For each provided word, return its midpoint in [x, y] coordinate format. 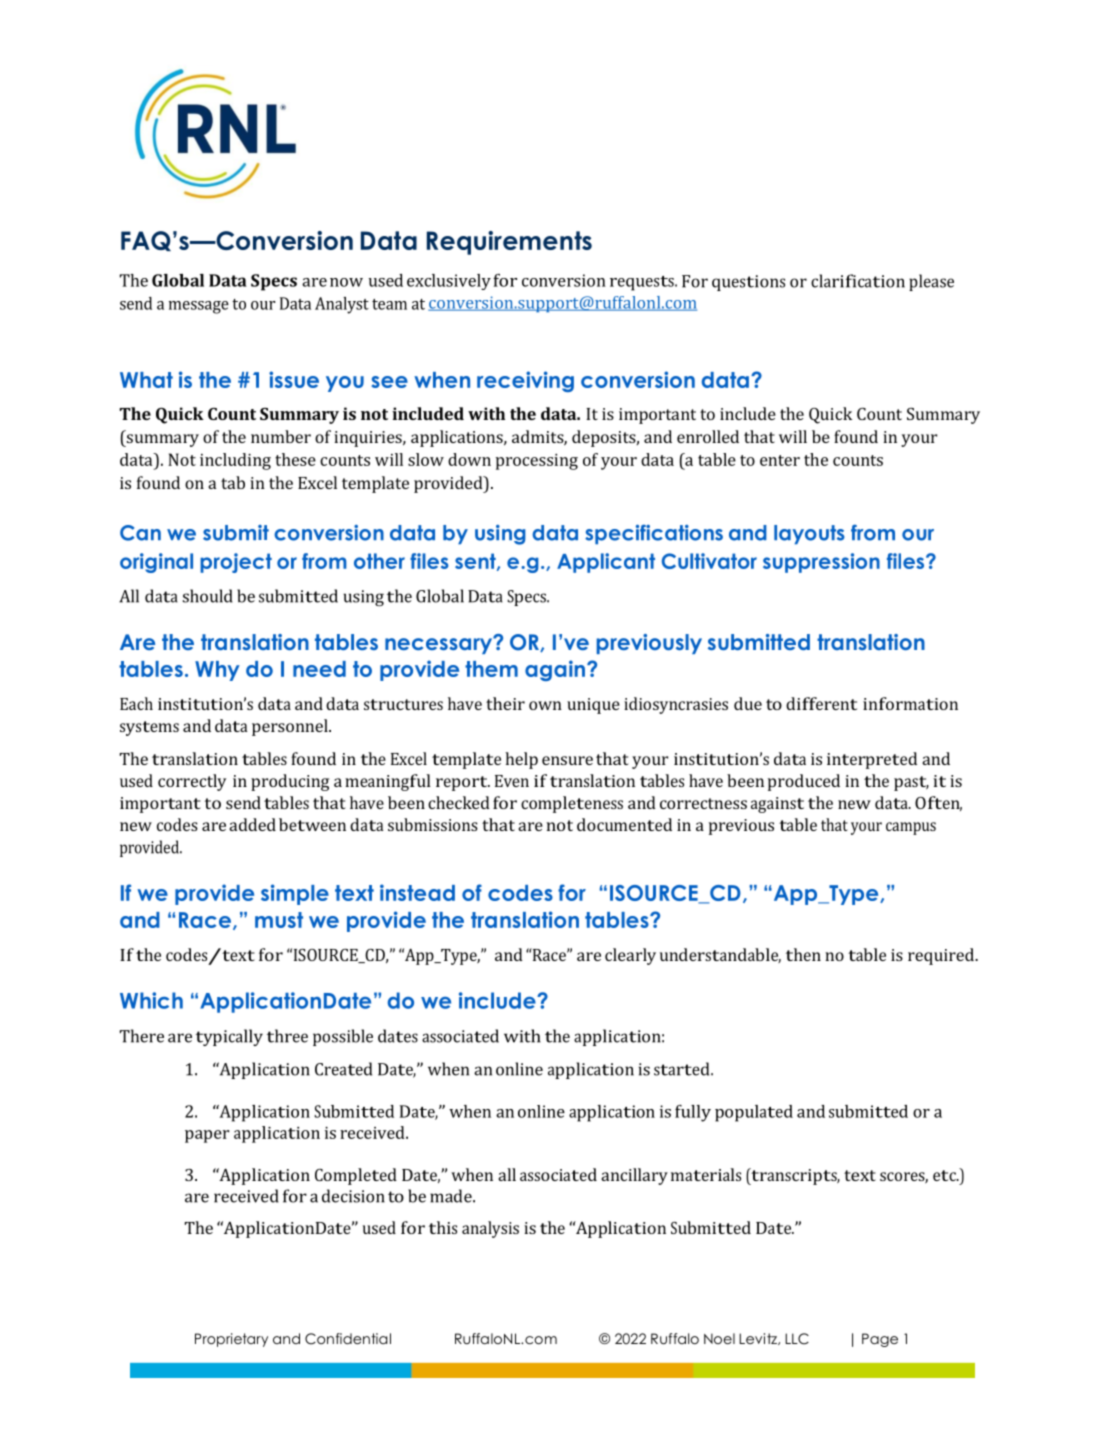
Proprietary [231, 1340]
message [199, 307]
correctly [192, 782]
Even [512, 781]
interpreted [872, 760]
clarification [858, 281]
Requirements [509, 243]
